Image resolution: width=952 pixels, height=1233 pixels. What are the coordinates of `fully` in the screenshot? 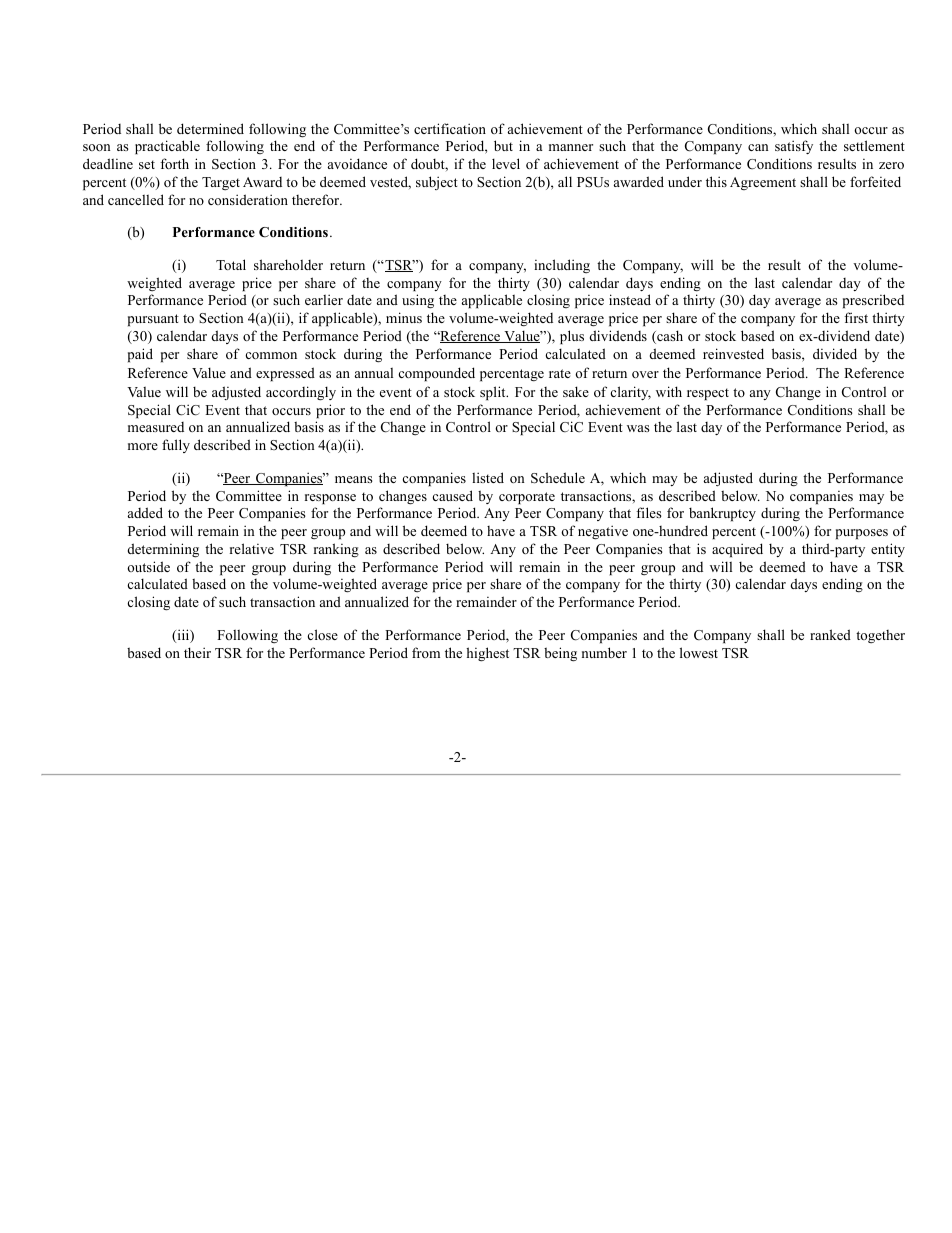 It's located at (176, 446).
